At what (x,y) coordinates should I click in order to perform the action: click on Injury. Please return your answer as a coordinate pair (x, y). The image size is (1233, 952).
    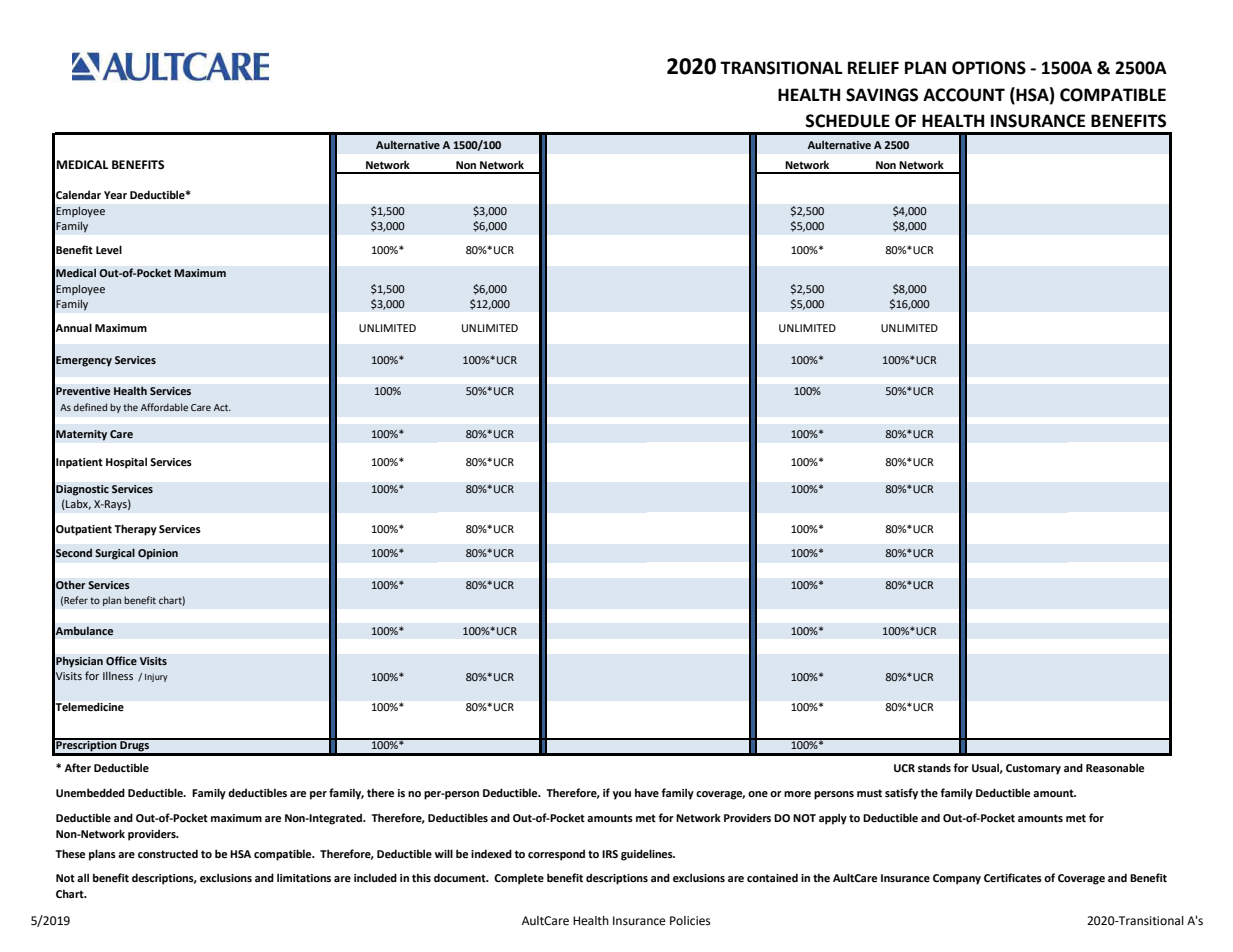
    Looking at the image, I should click on (156, 677).
